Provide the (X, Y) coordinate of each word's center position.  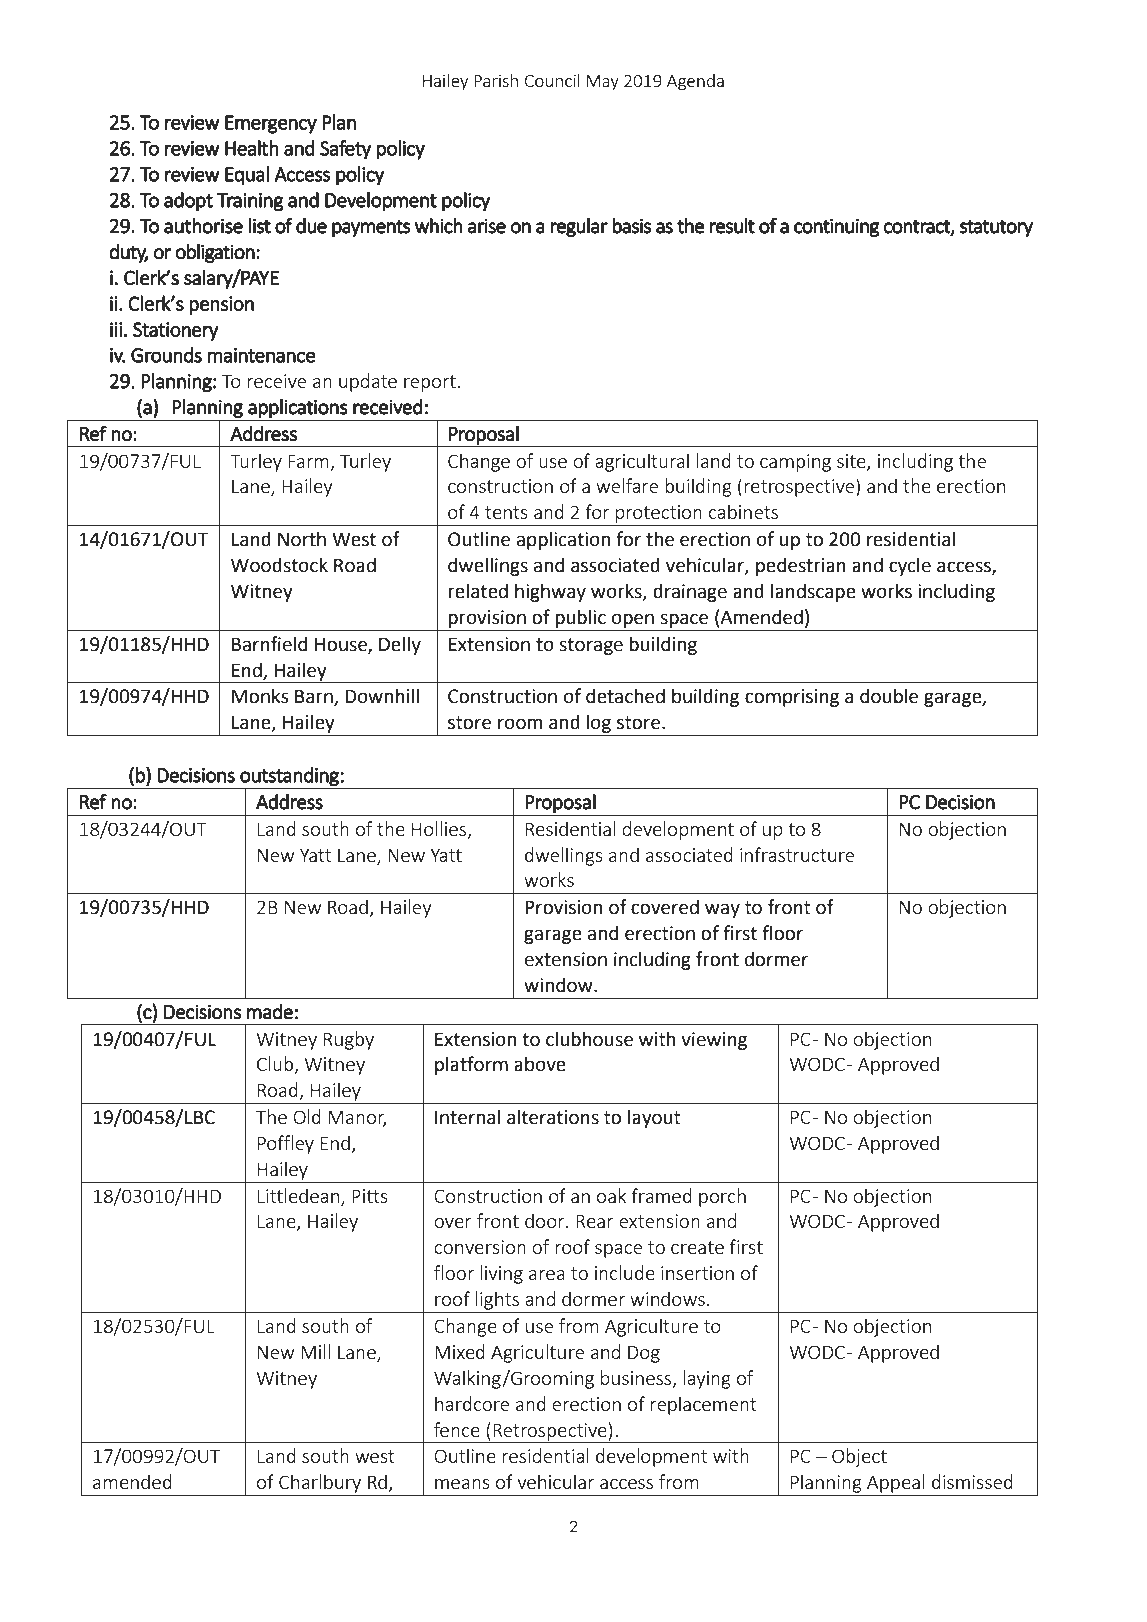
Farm (308, 461)
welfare (627, 485)
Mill (315, 1351)
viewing (714, 1041)
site (852, 462)
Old (307, 1116)
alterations (553, 1117)
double (889, 696)
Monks (260, 696)
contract (918, 227)
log (598, 723)
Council (552, 80)
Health (252, 148)
